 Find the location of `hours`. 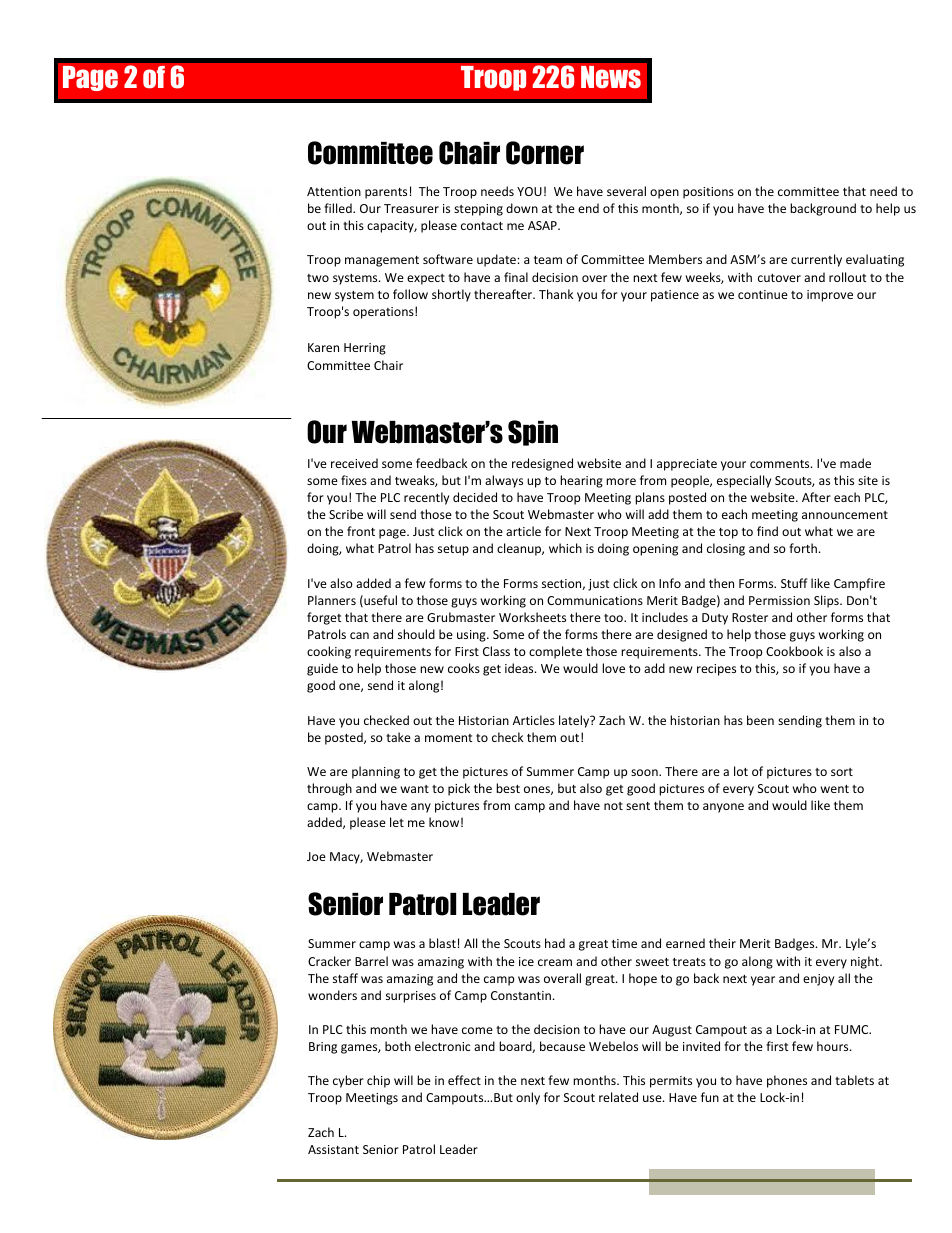

hours is located at coordinates (834, 1046).
